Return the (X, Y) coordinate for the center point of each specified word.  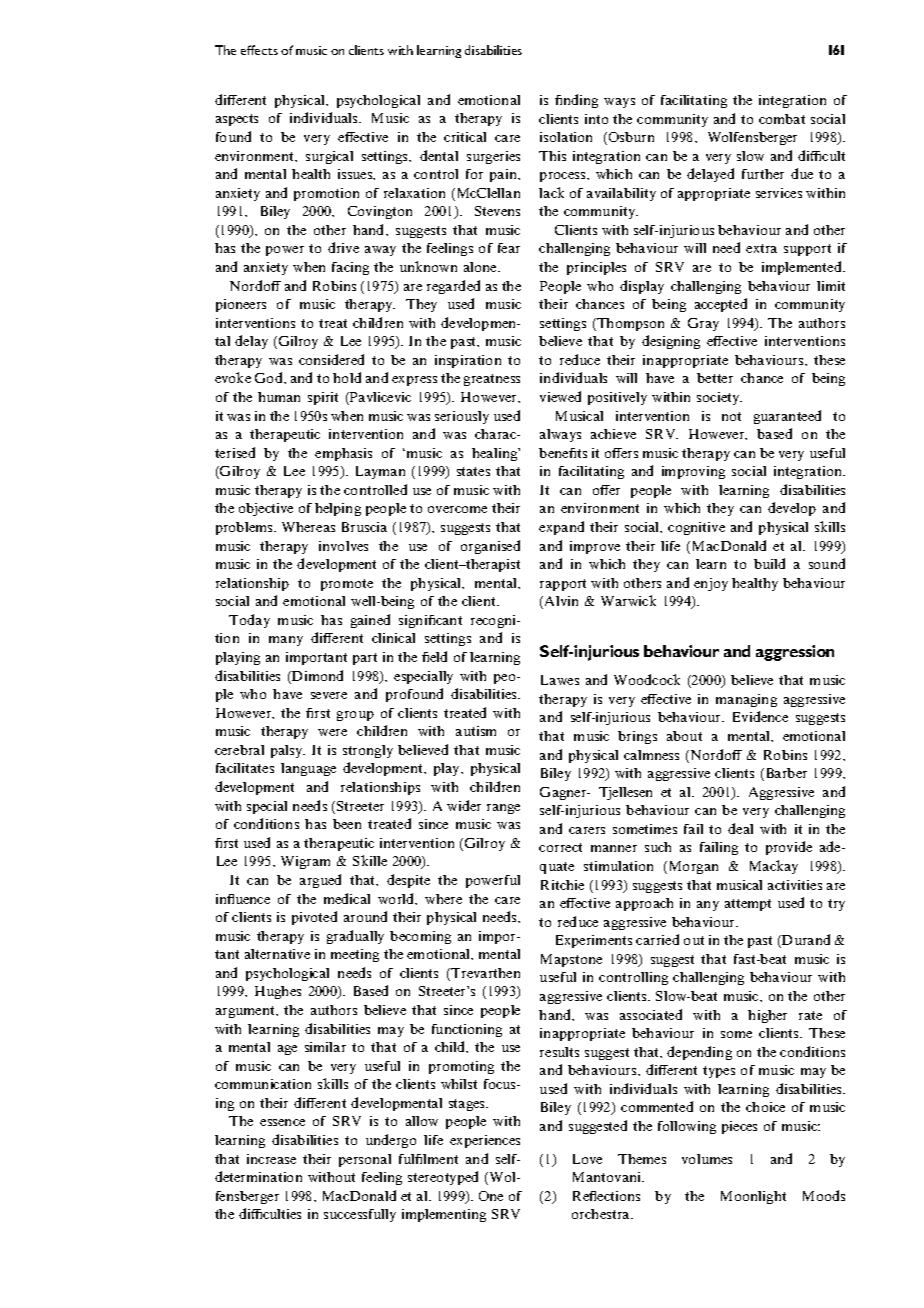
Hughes (278, 992)
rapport (563, 585)
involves (343, 546)
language (308, 769)
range (503, 809)
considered (331, 359)
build (769, 563)
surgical (329, 157)
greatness (492, 380)
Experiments (594, 941)
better (715, 378)
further (763, 174)
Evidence (760, 716)
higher (767, 1016)
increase (271, 1159)
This (552, 156)
